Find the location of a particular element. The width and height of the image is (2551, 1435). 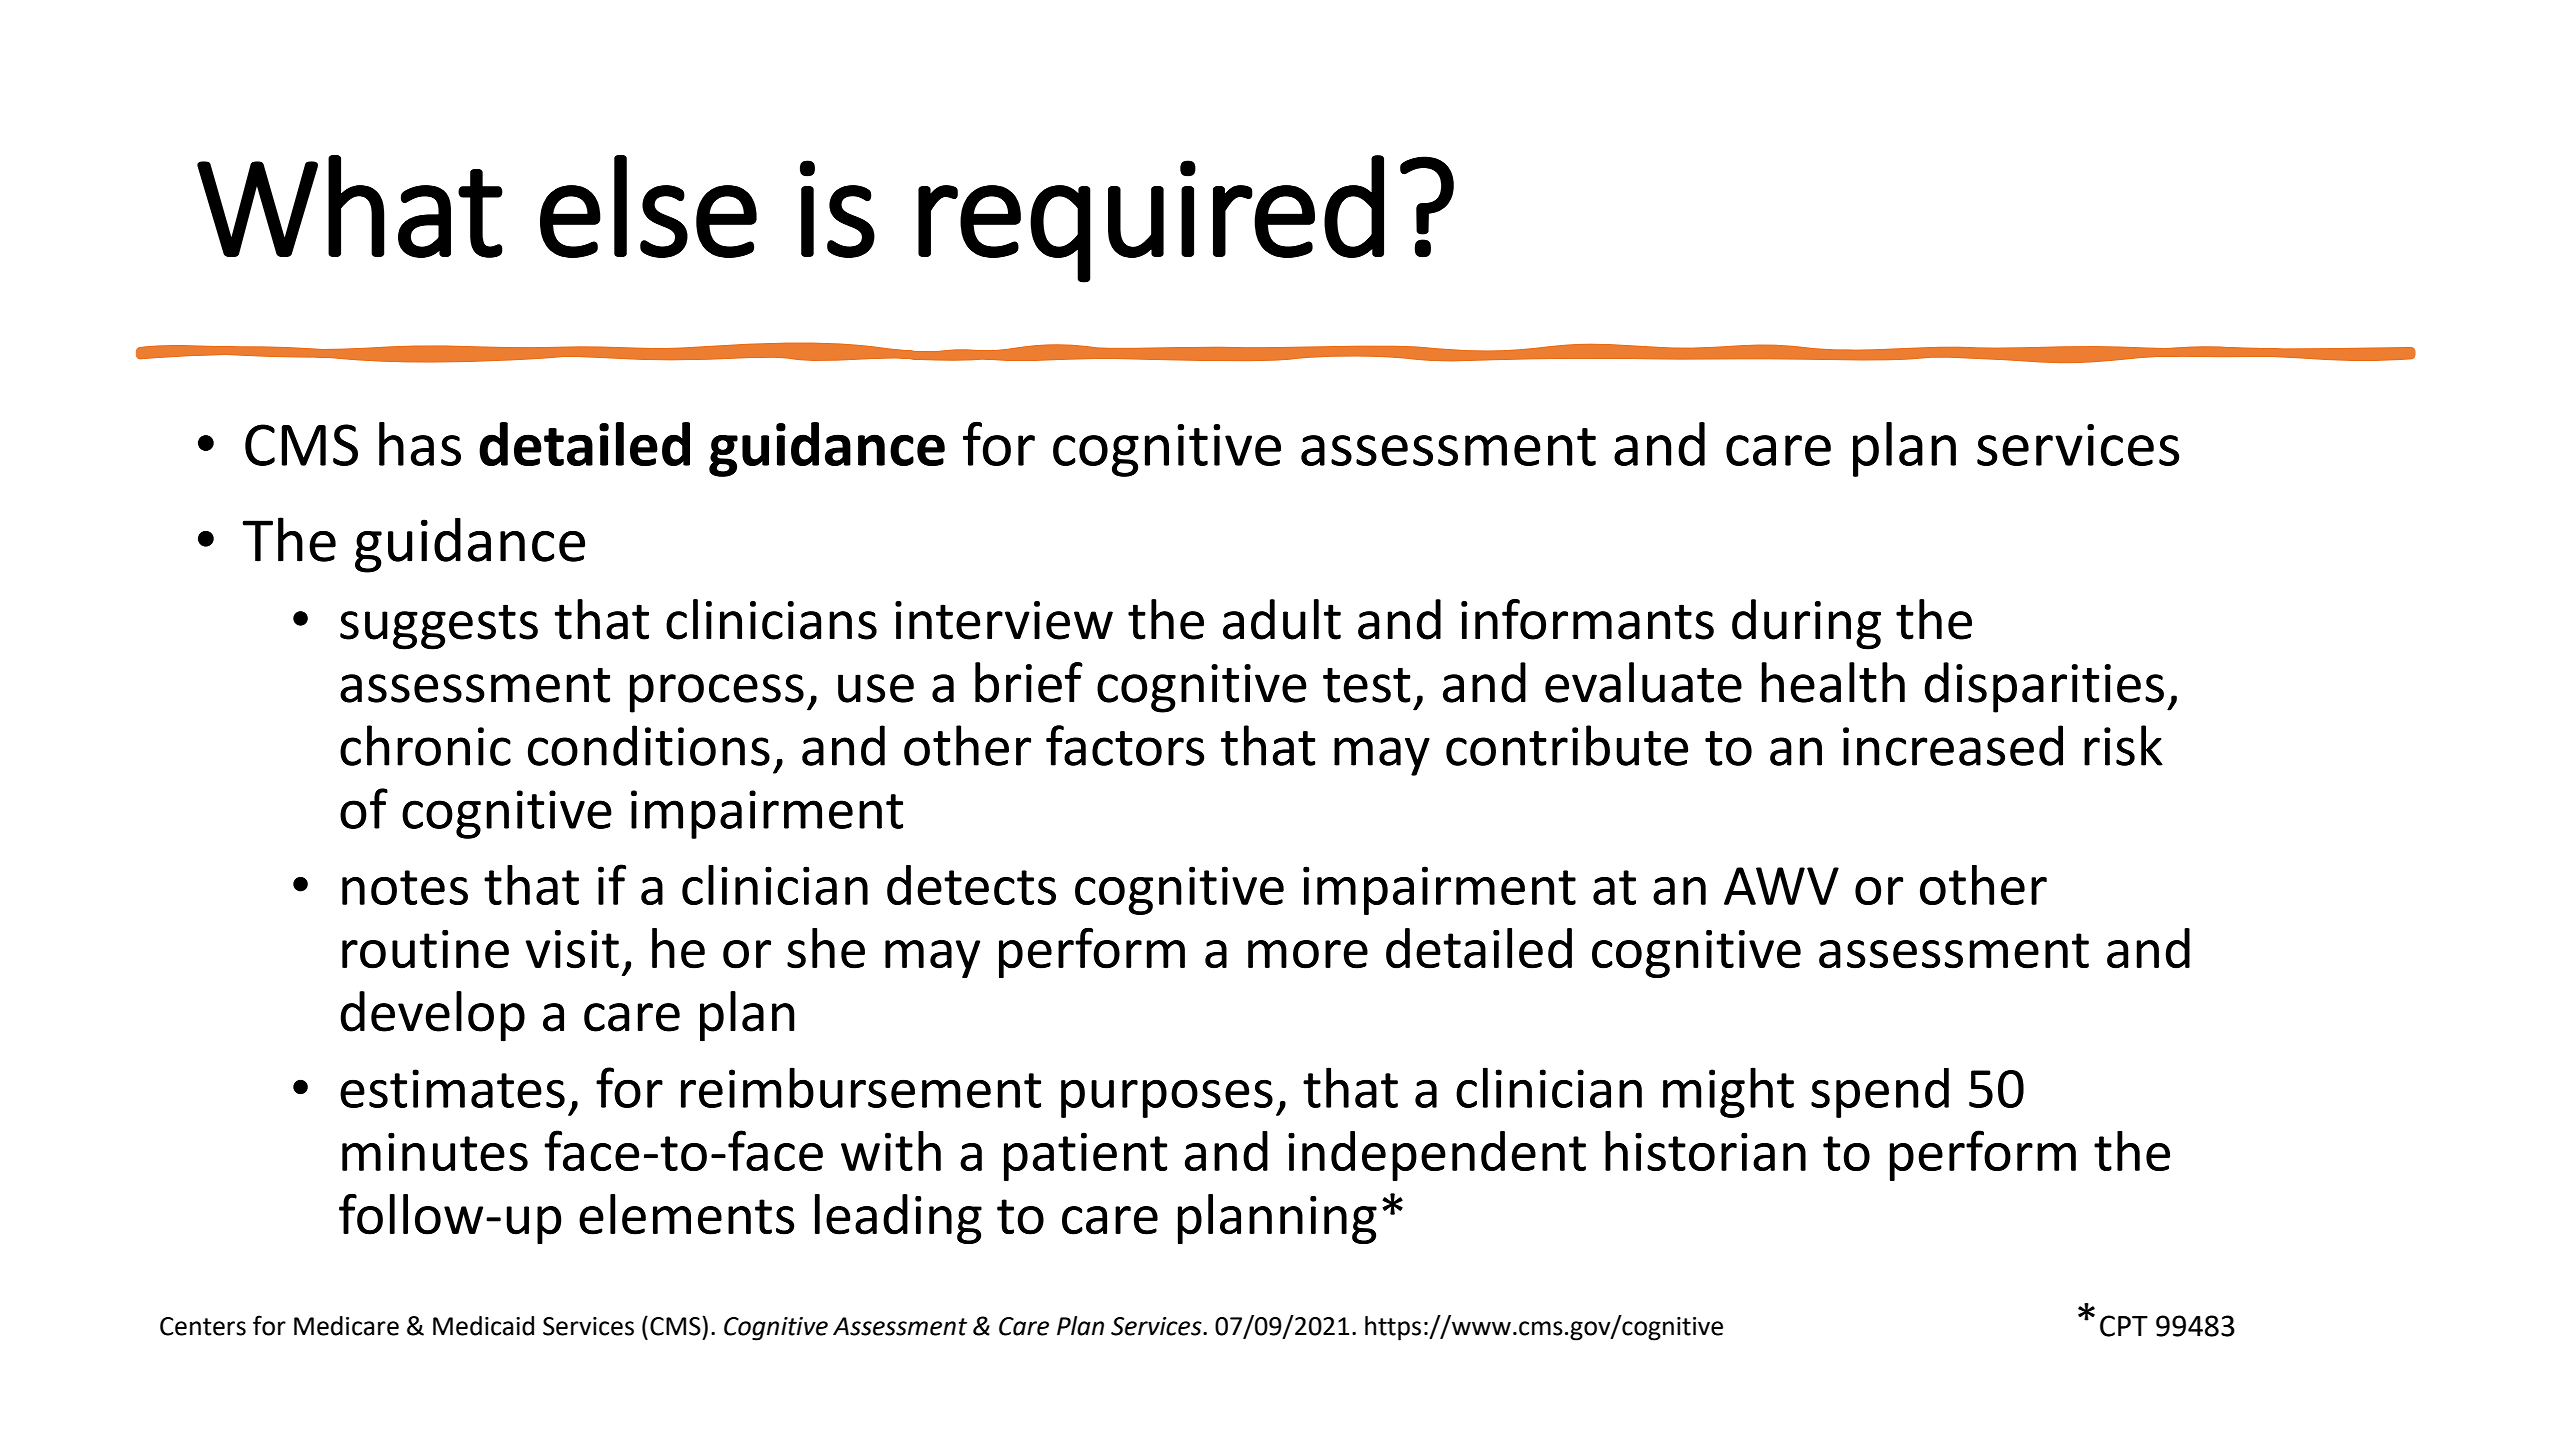

factors is located at coordinates (1125, 745).
